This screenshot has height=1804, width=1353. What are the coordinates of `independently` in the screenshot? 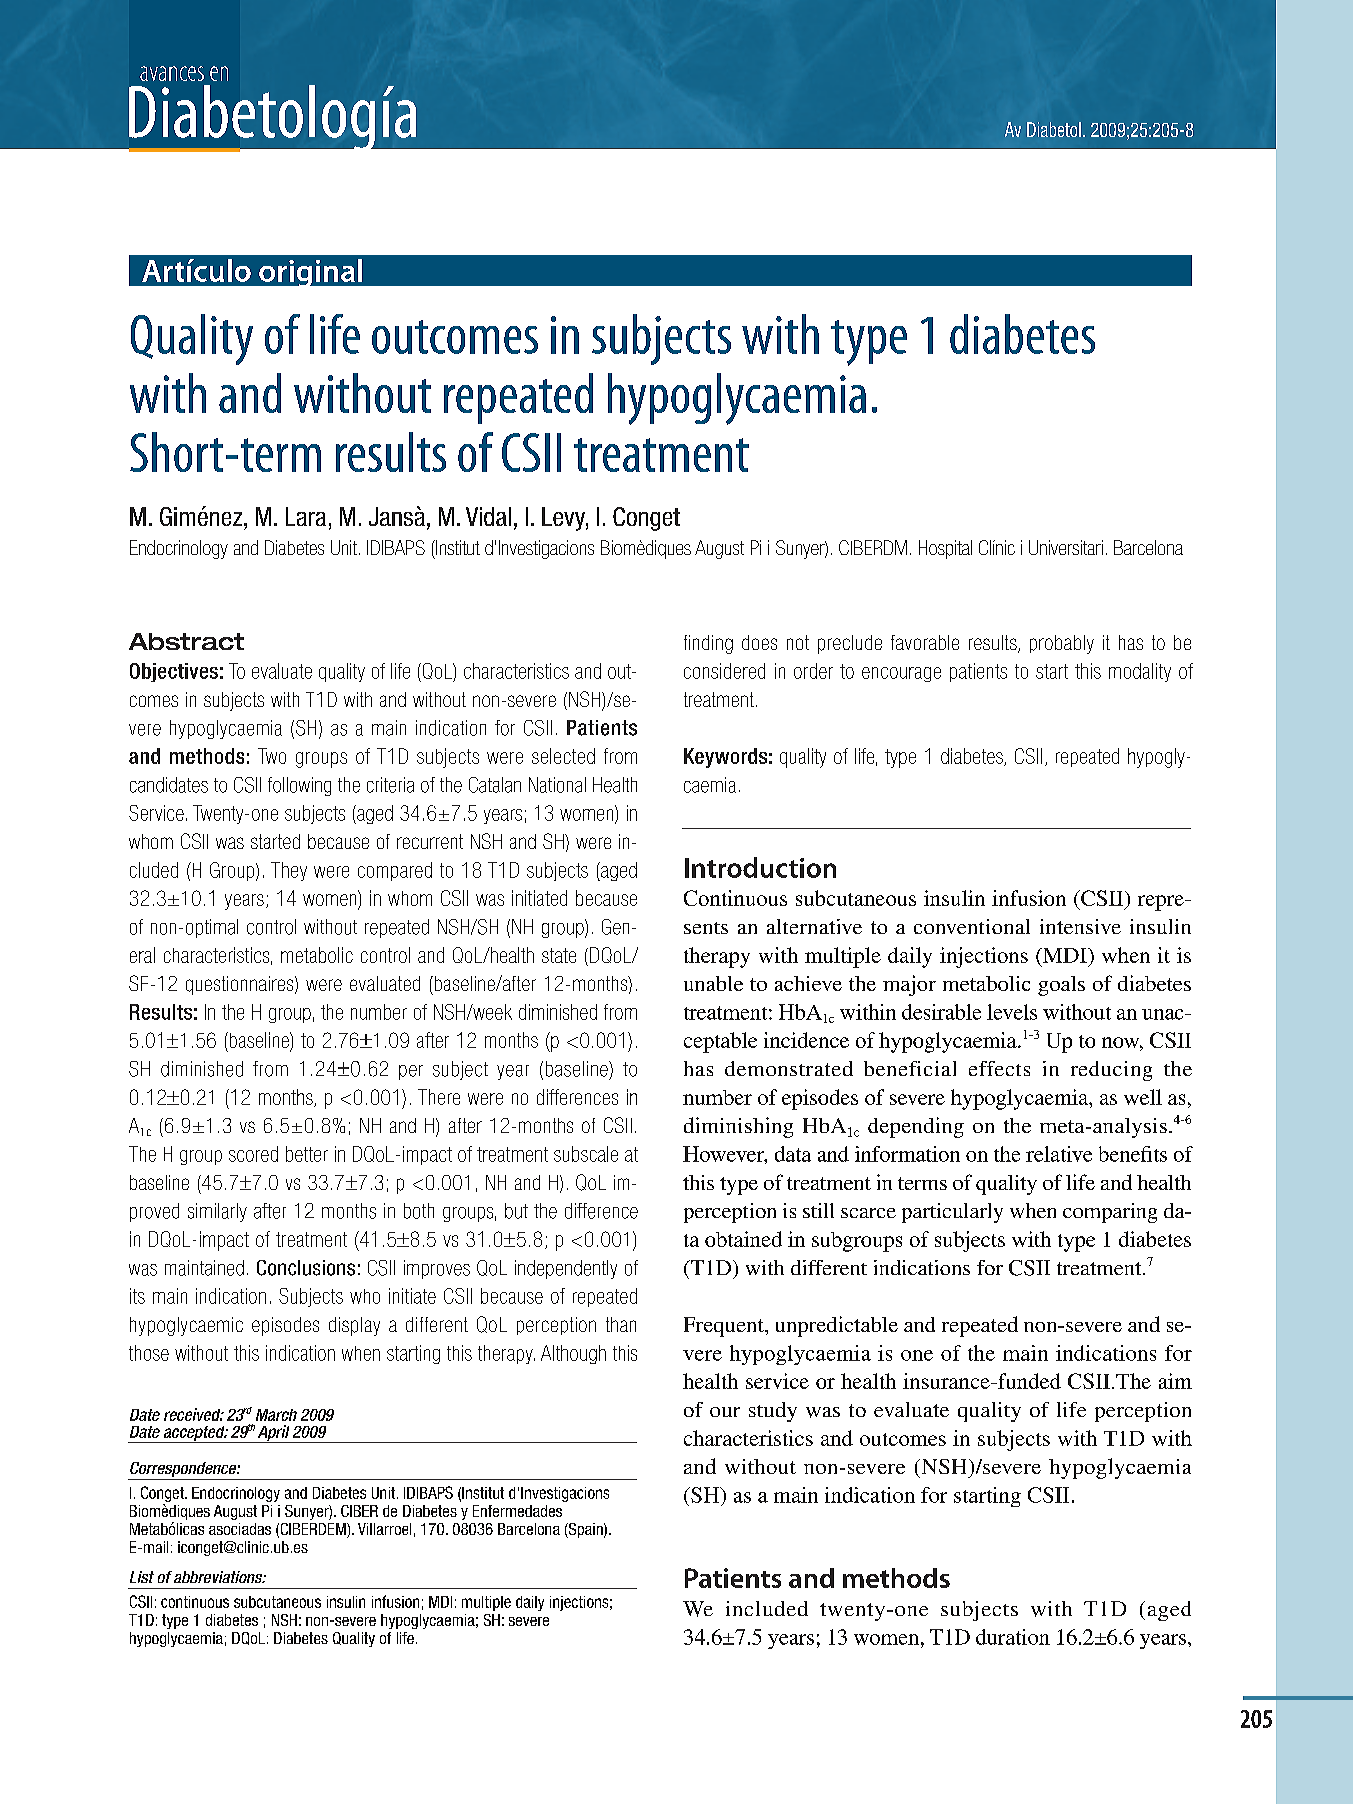 It's located at (566, 1269).
